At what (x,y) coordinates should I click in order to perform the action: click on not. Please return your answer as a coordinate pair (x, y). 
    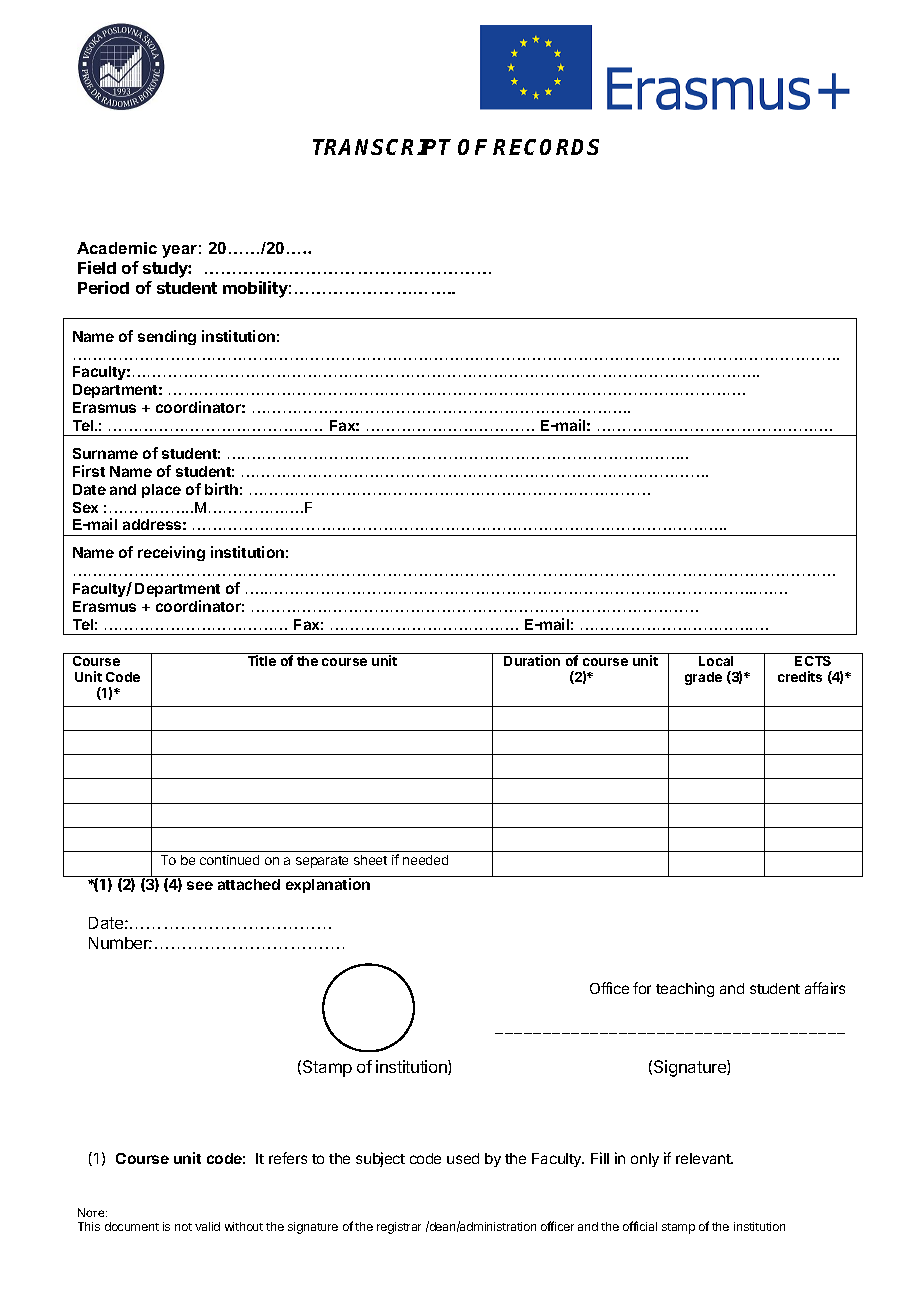
    Looking at the image, I should click on (183, 1227).
